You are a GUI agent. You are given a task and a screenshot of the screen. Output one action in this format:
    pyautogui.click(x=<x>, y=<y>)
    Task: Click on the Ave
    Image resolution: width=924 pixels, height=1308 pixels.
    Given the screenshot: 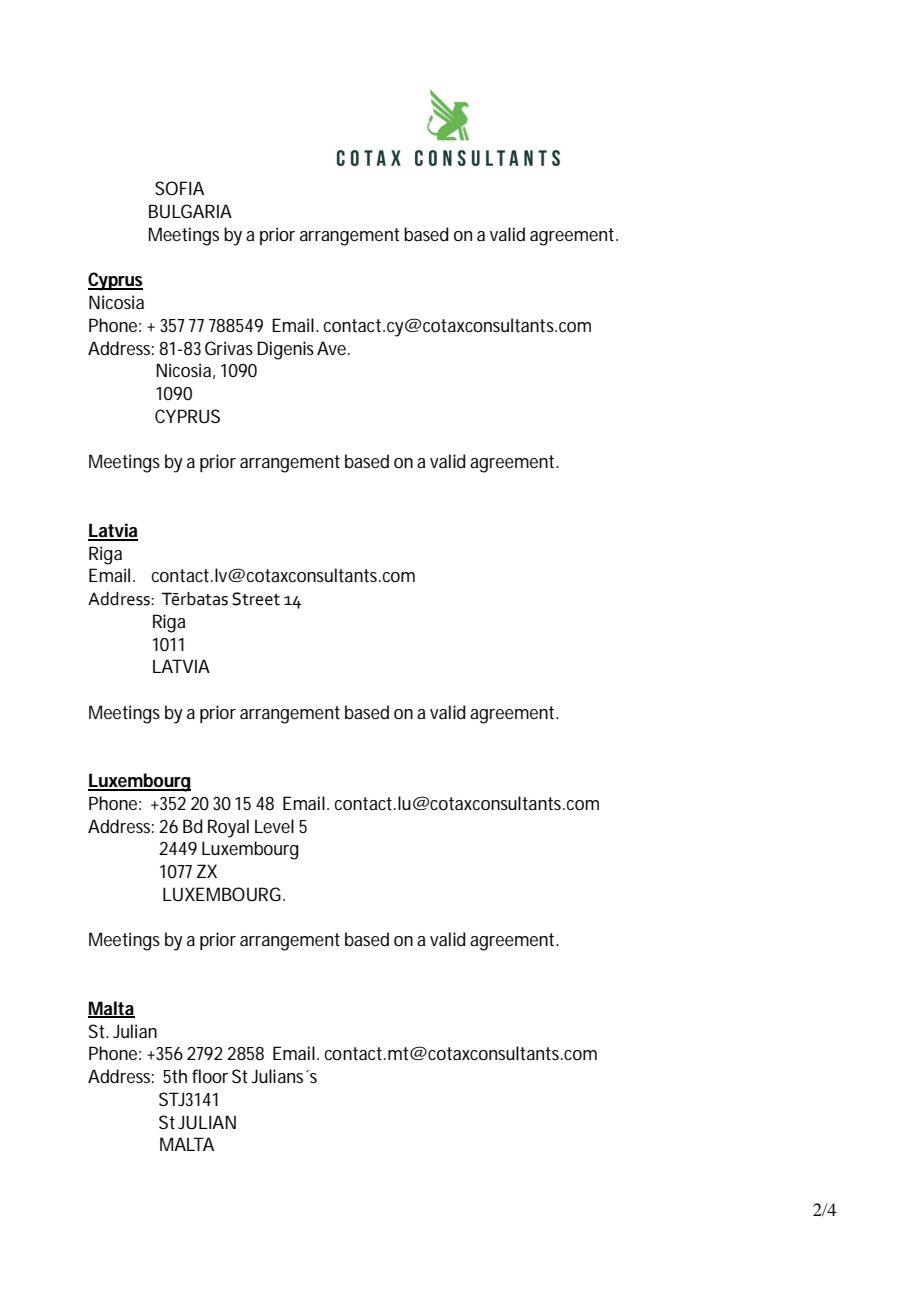 What is the action you would take?
    pyautogui.click(x=333, y=348)
